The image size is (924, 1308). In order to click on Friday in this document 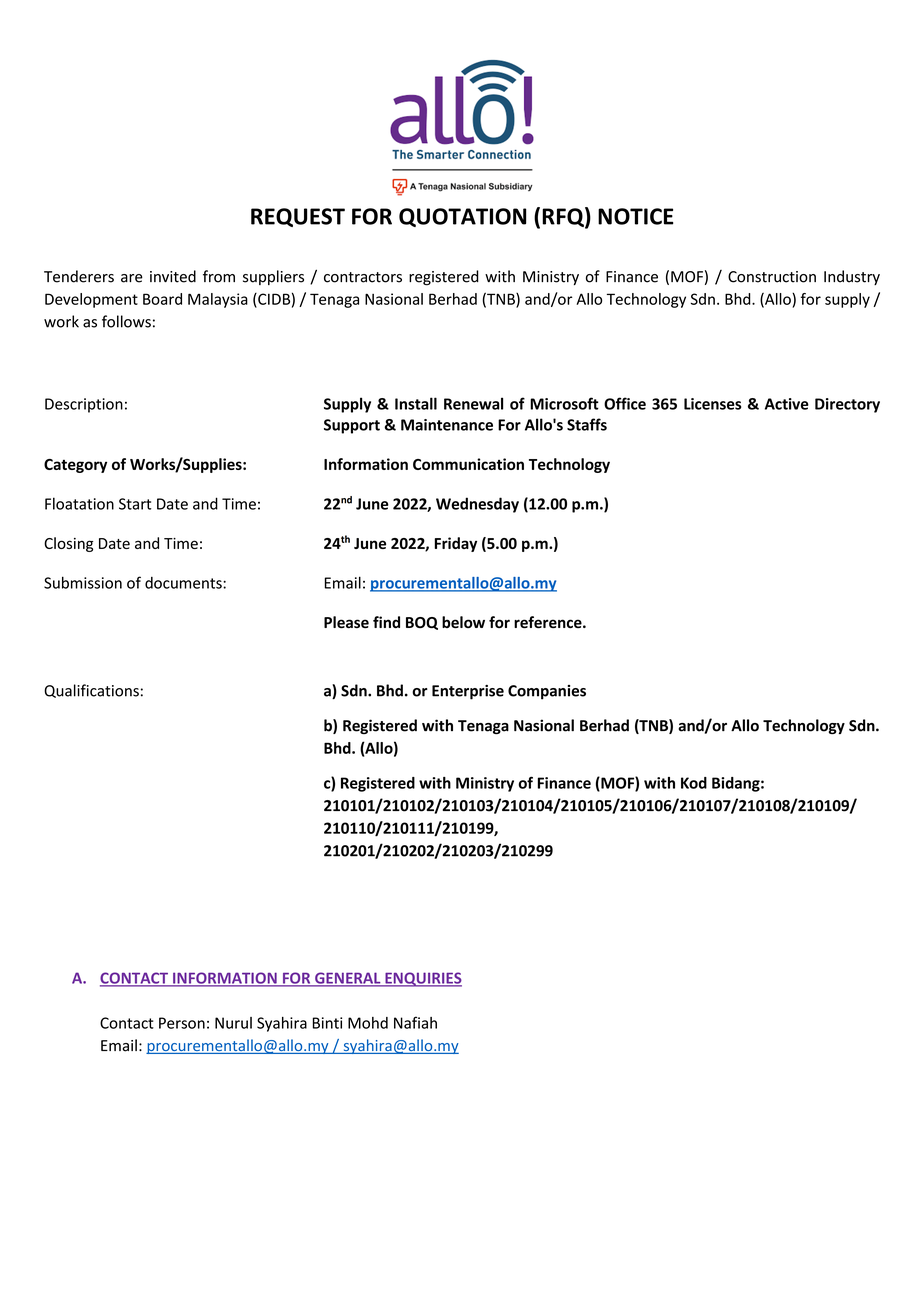, I will do `click(456, 544)`.
